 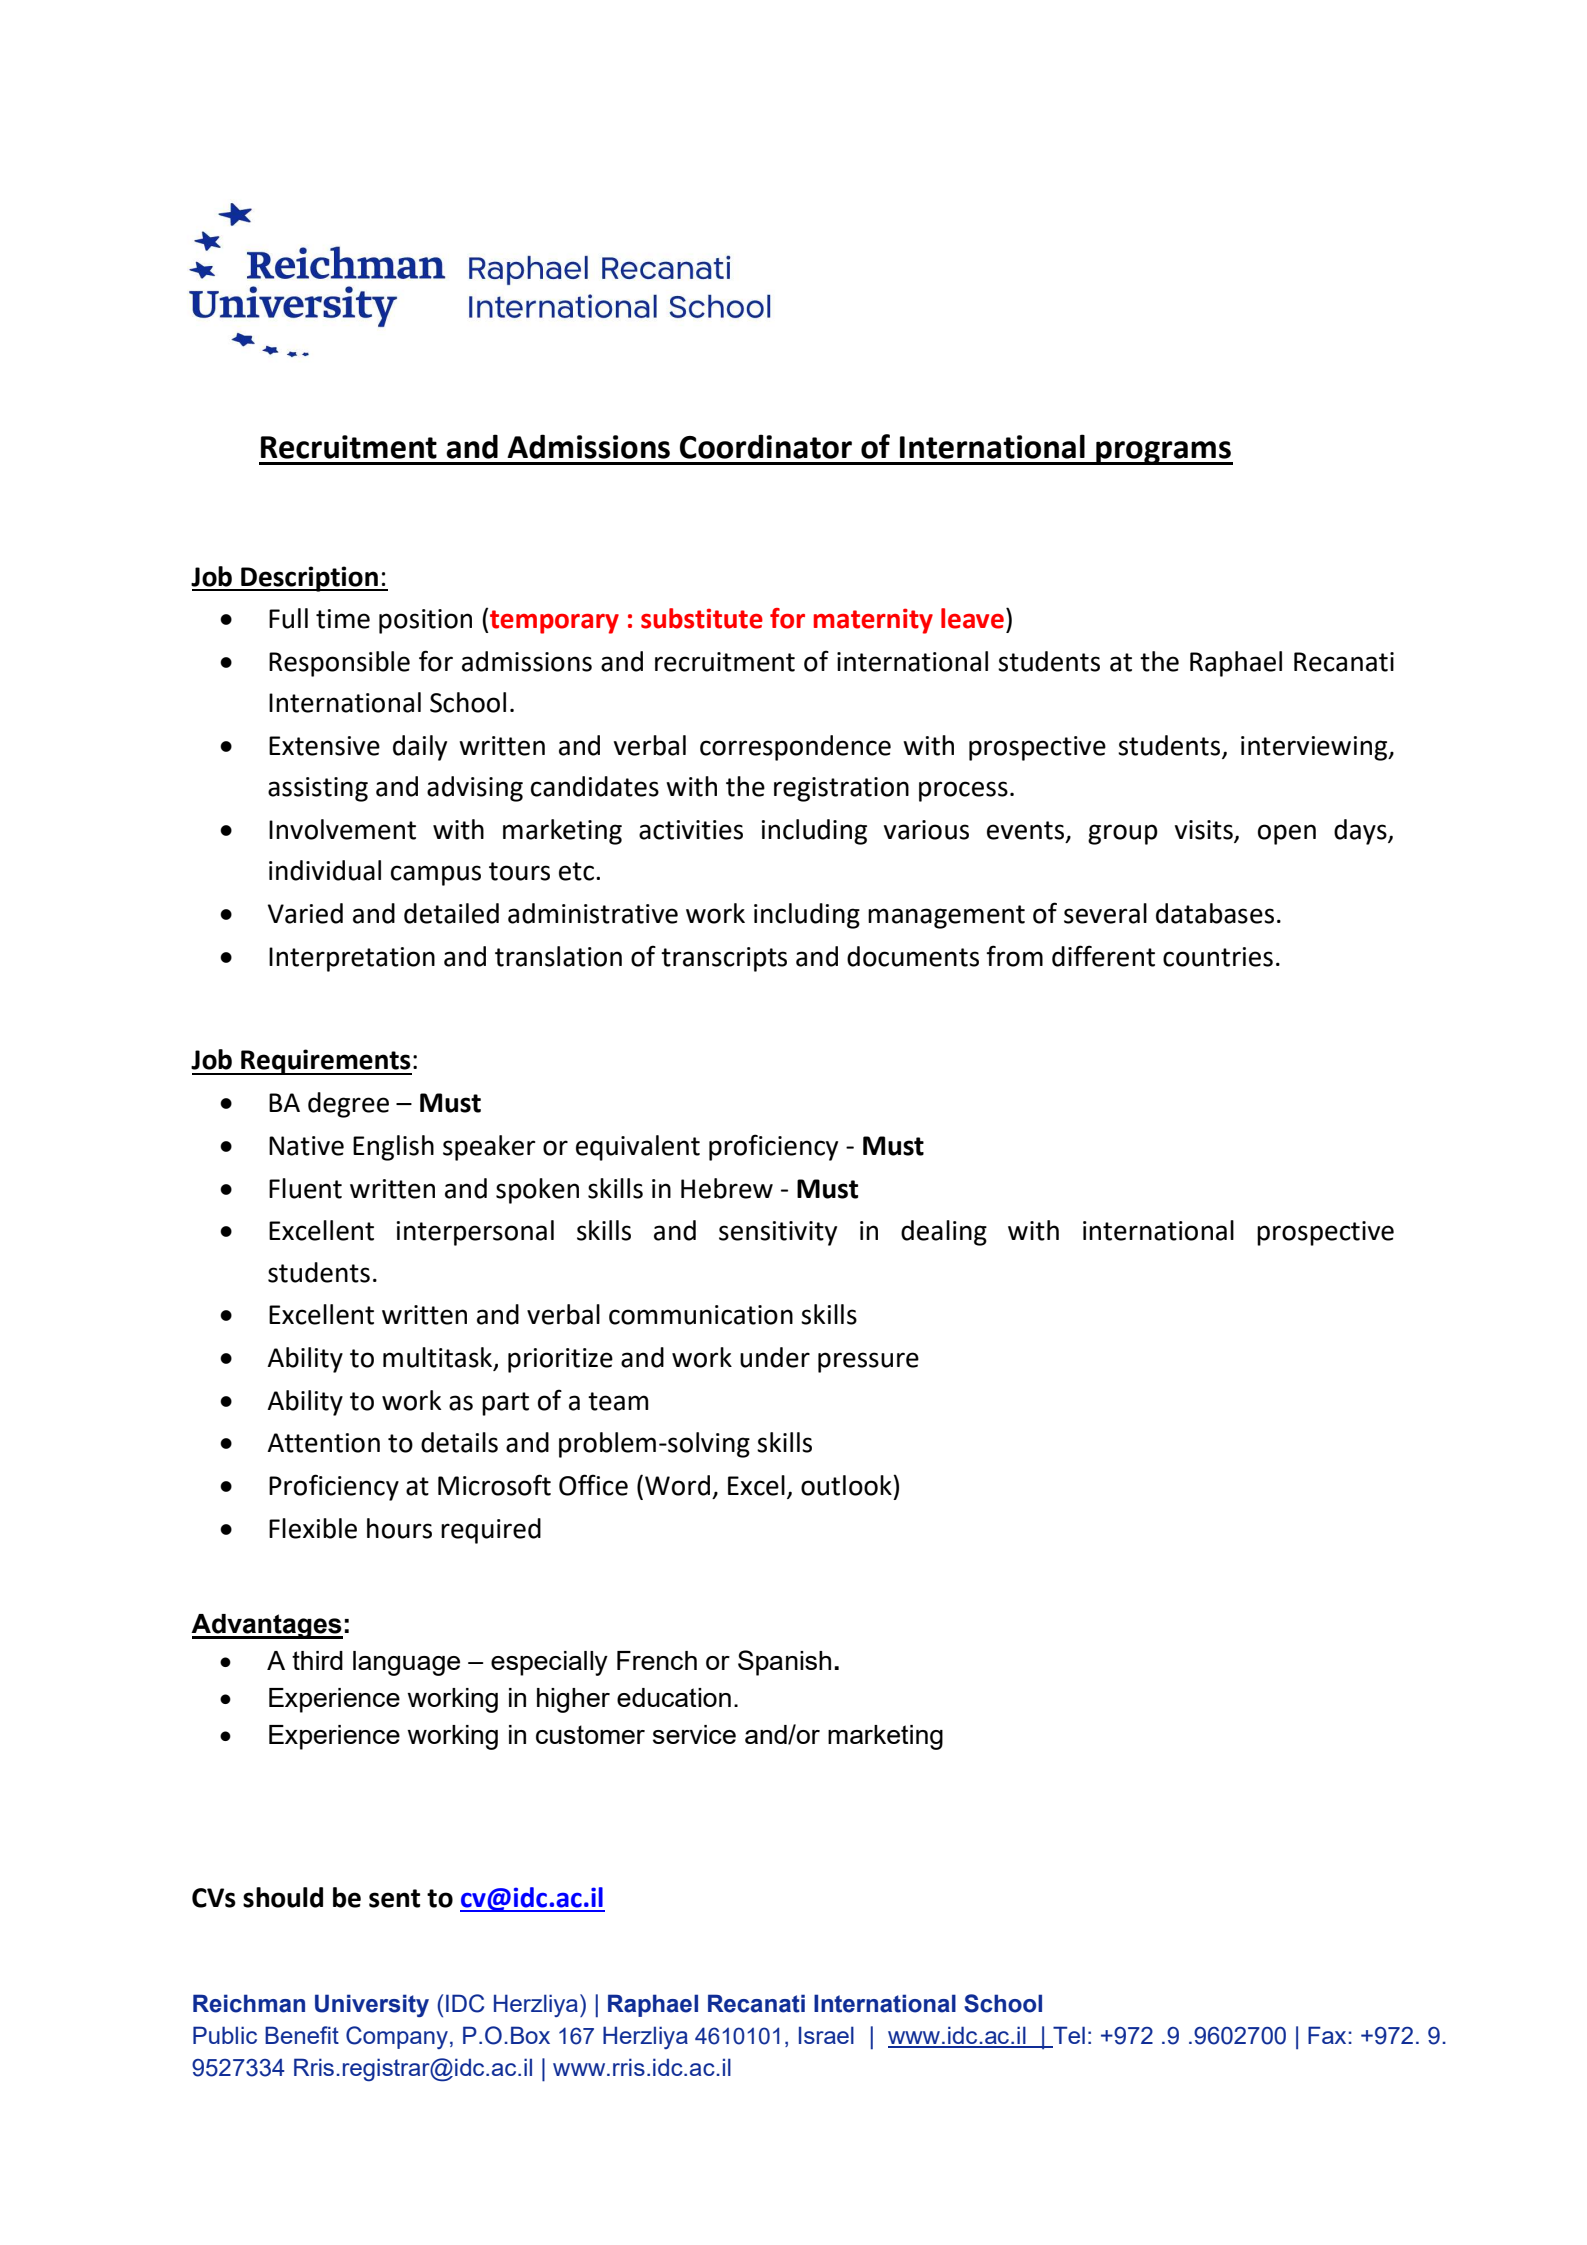 I want to click on sensitivity, so click(x=778, y=1233).
